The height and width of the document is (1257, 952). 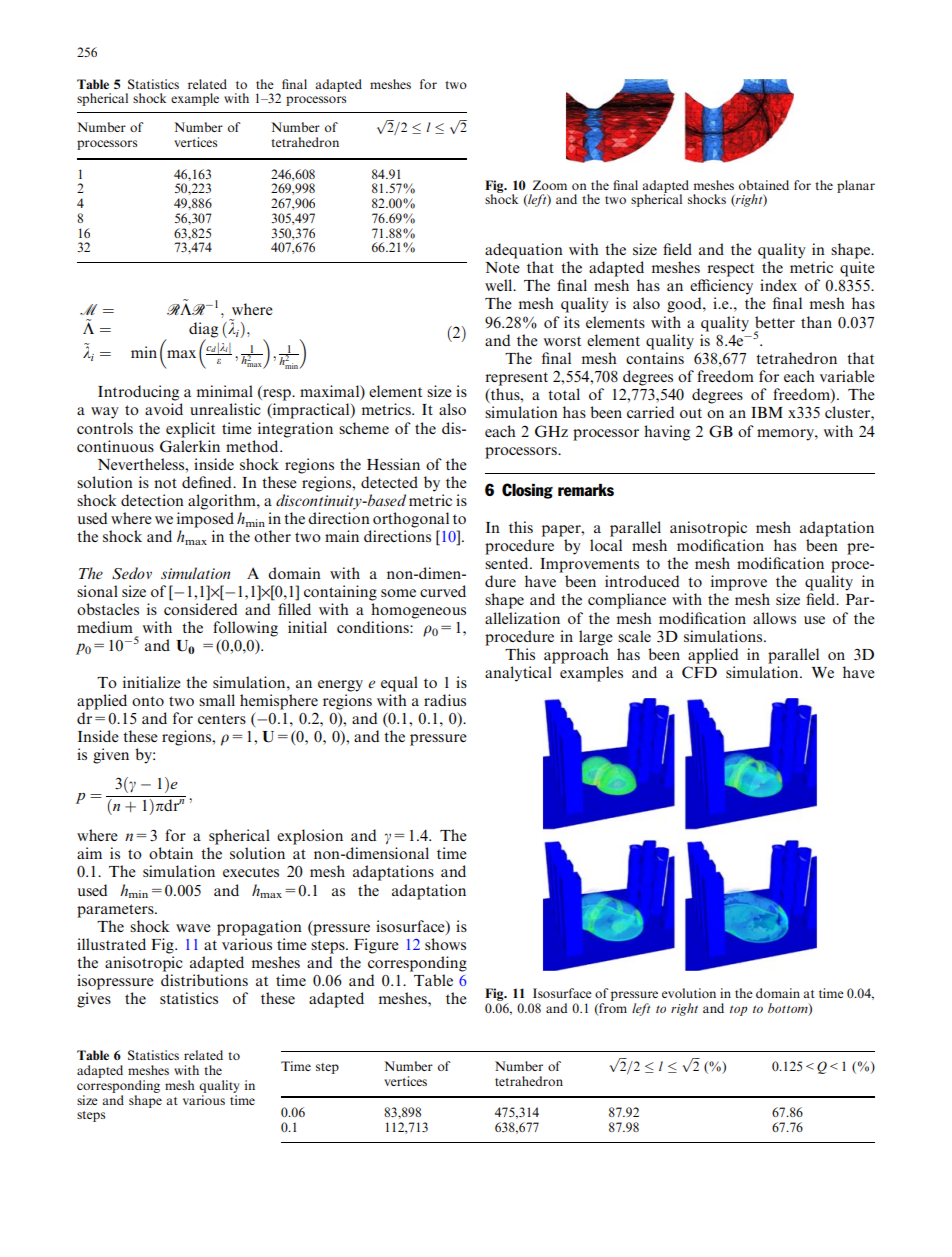 I want to click on curved, so click(x=443, y=591).
